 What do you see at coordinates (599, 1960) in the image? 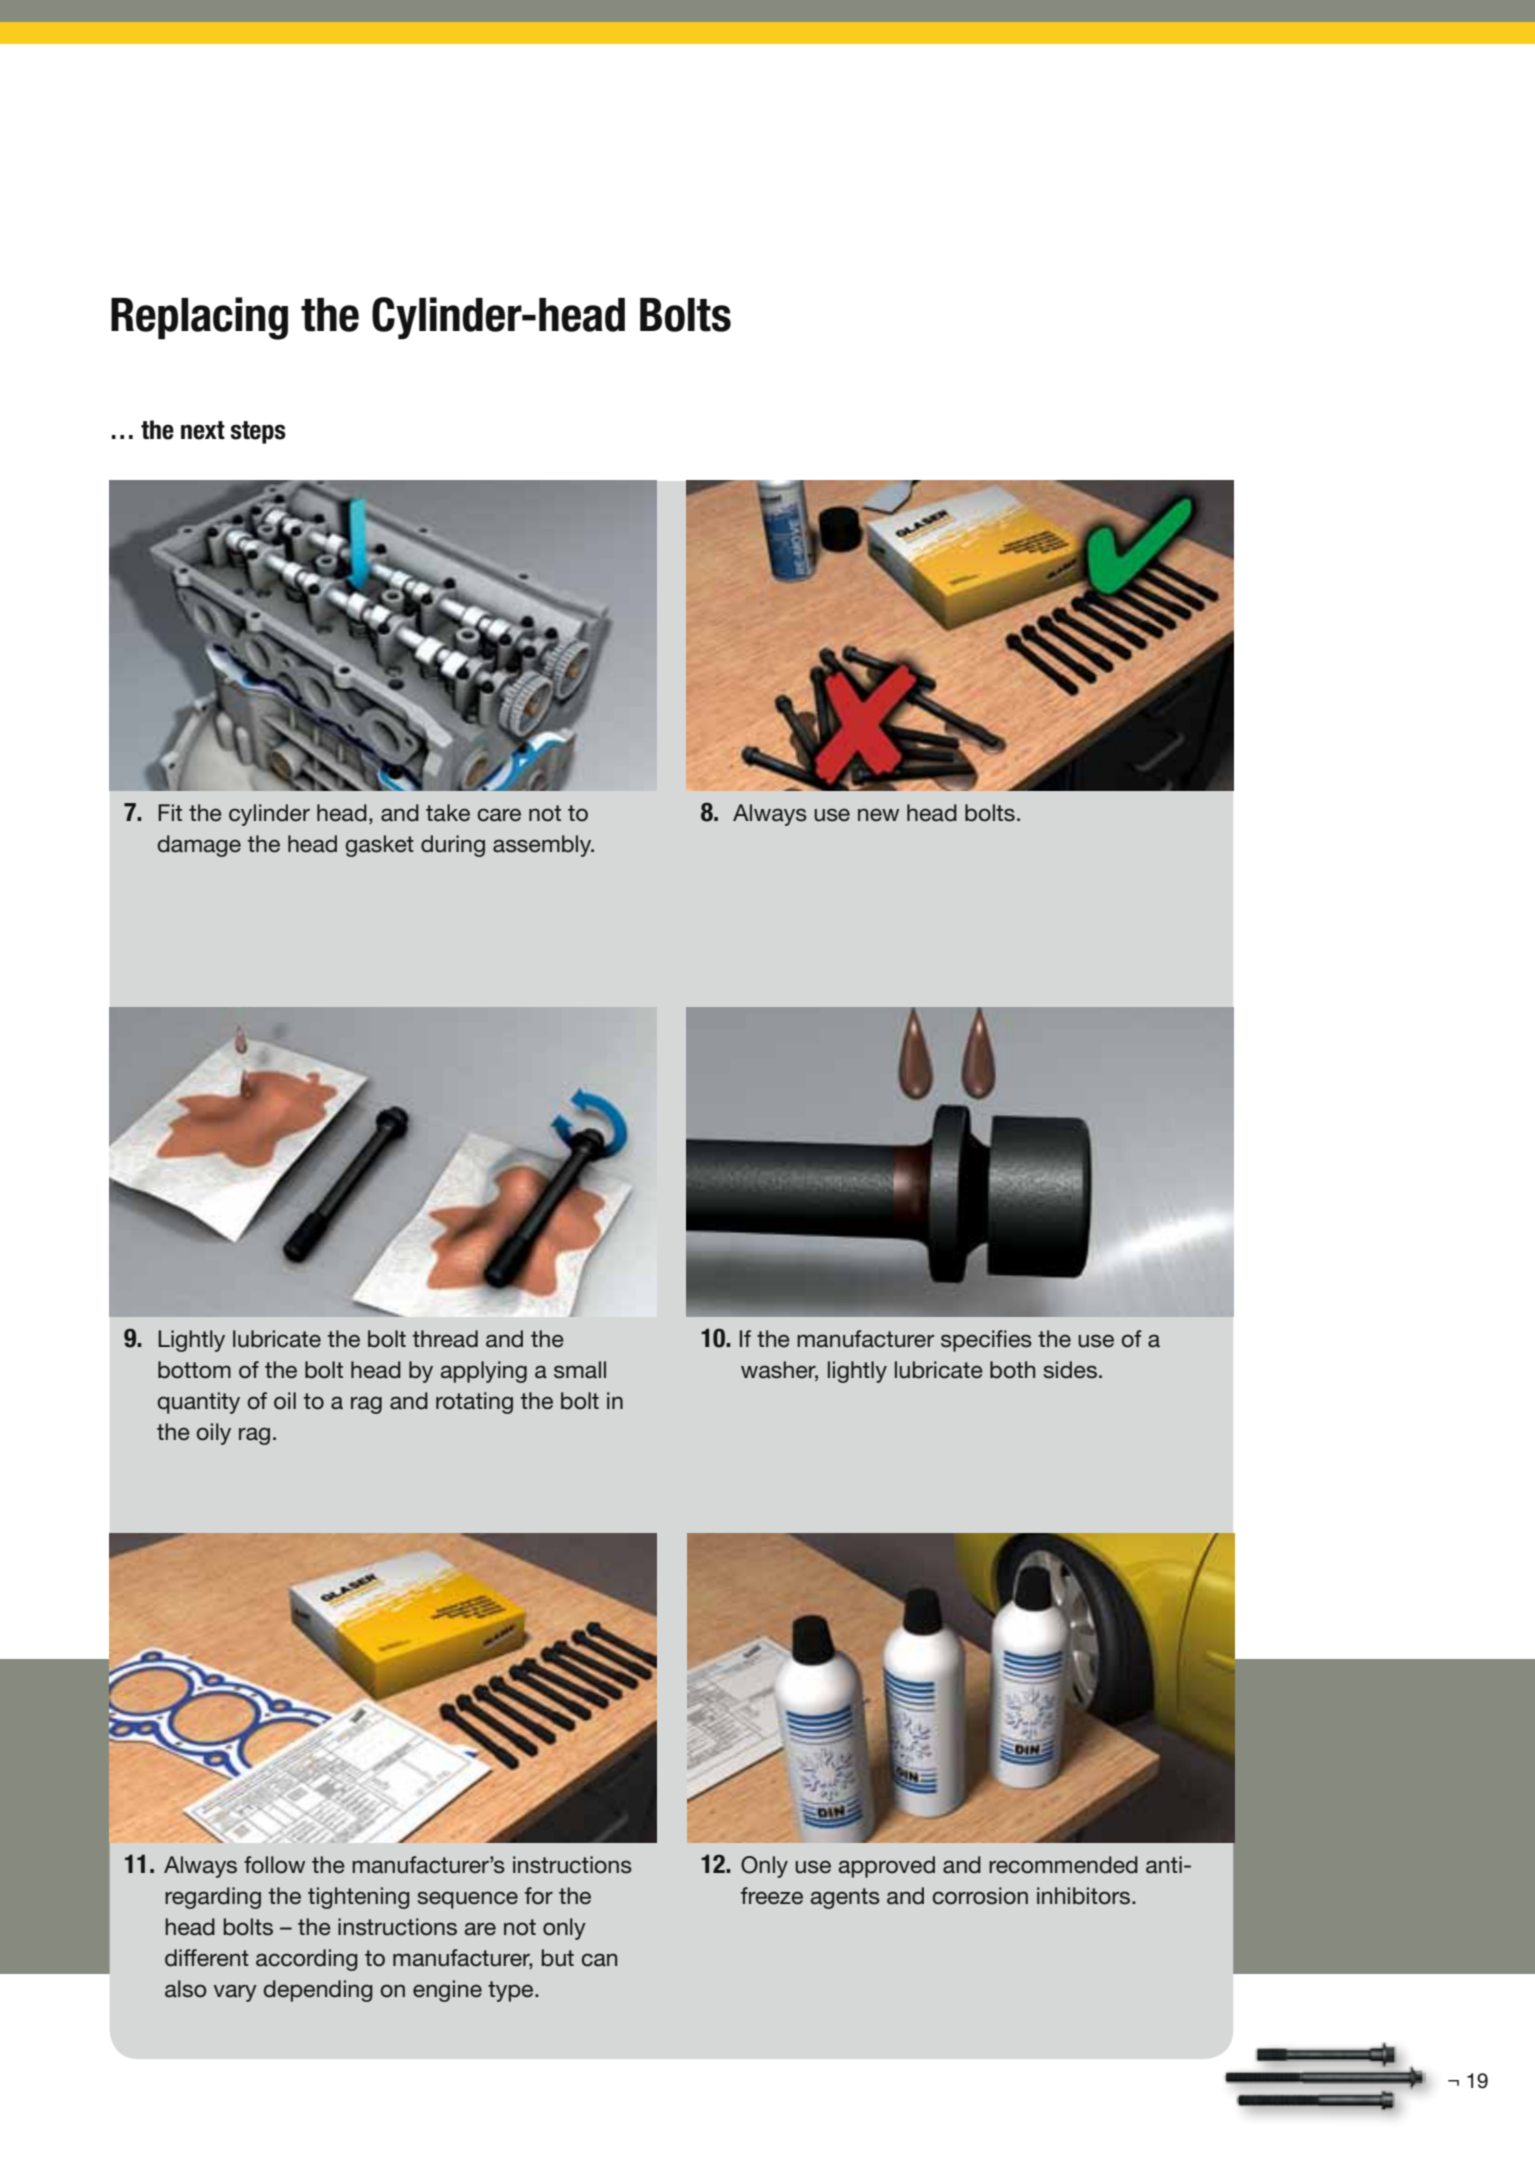
I see `can` at bounding box center [599, 1960].
